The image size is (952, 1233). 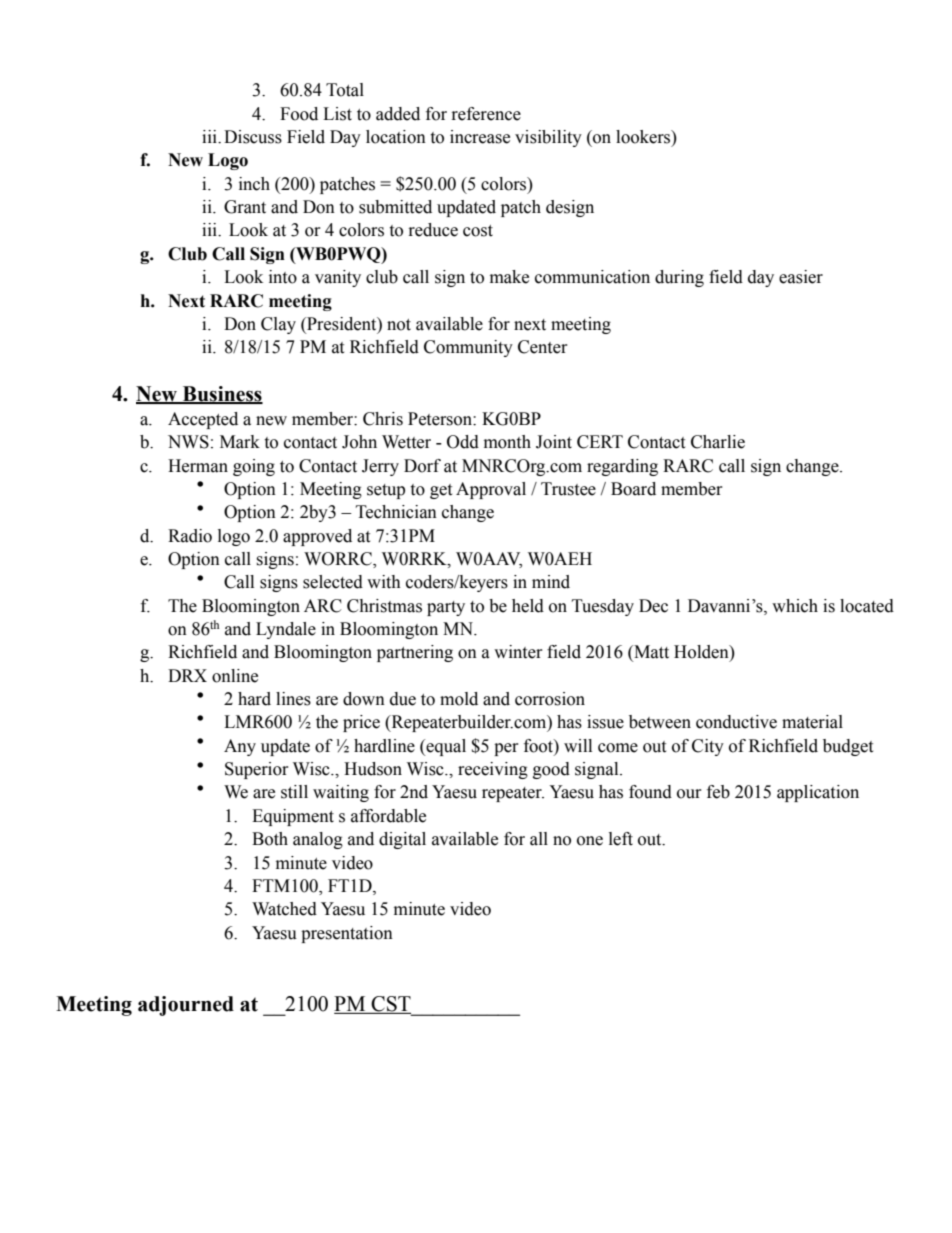 What do you see at coordinates (299, 114) in the screenshot?
I see `Food` at bounding box center [299, 114].
